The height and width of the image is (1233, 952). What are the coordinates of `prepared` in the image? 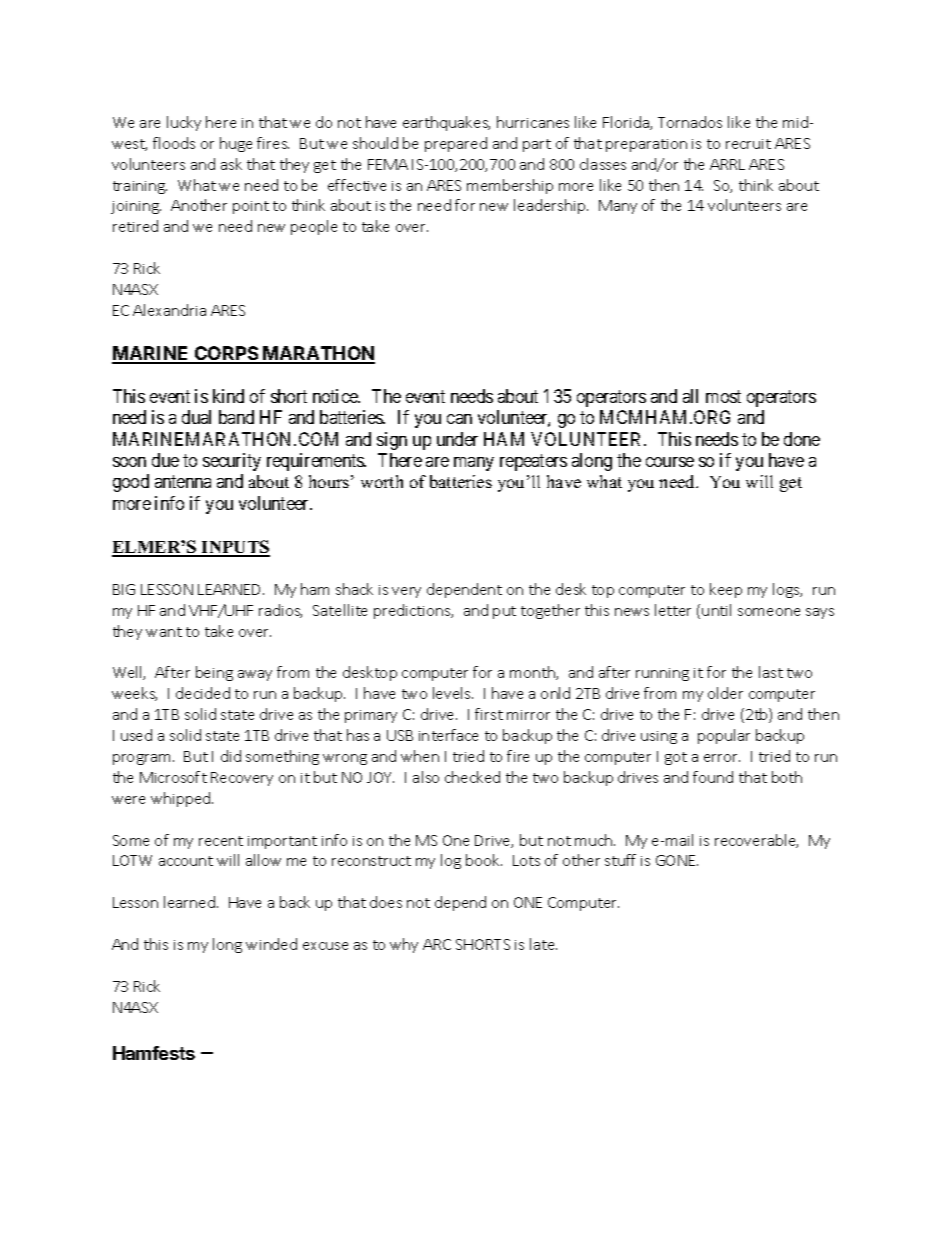 It's located at (456, 144).
